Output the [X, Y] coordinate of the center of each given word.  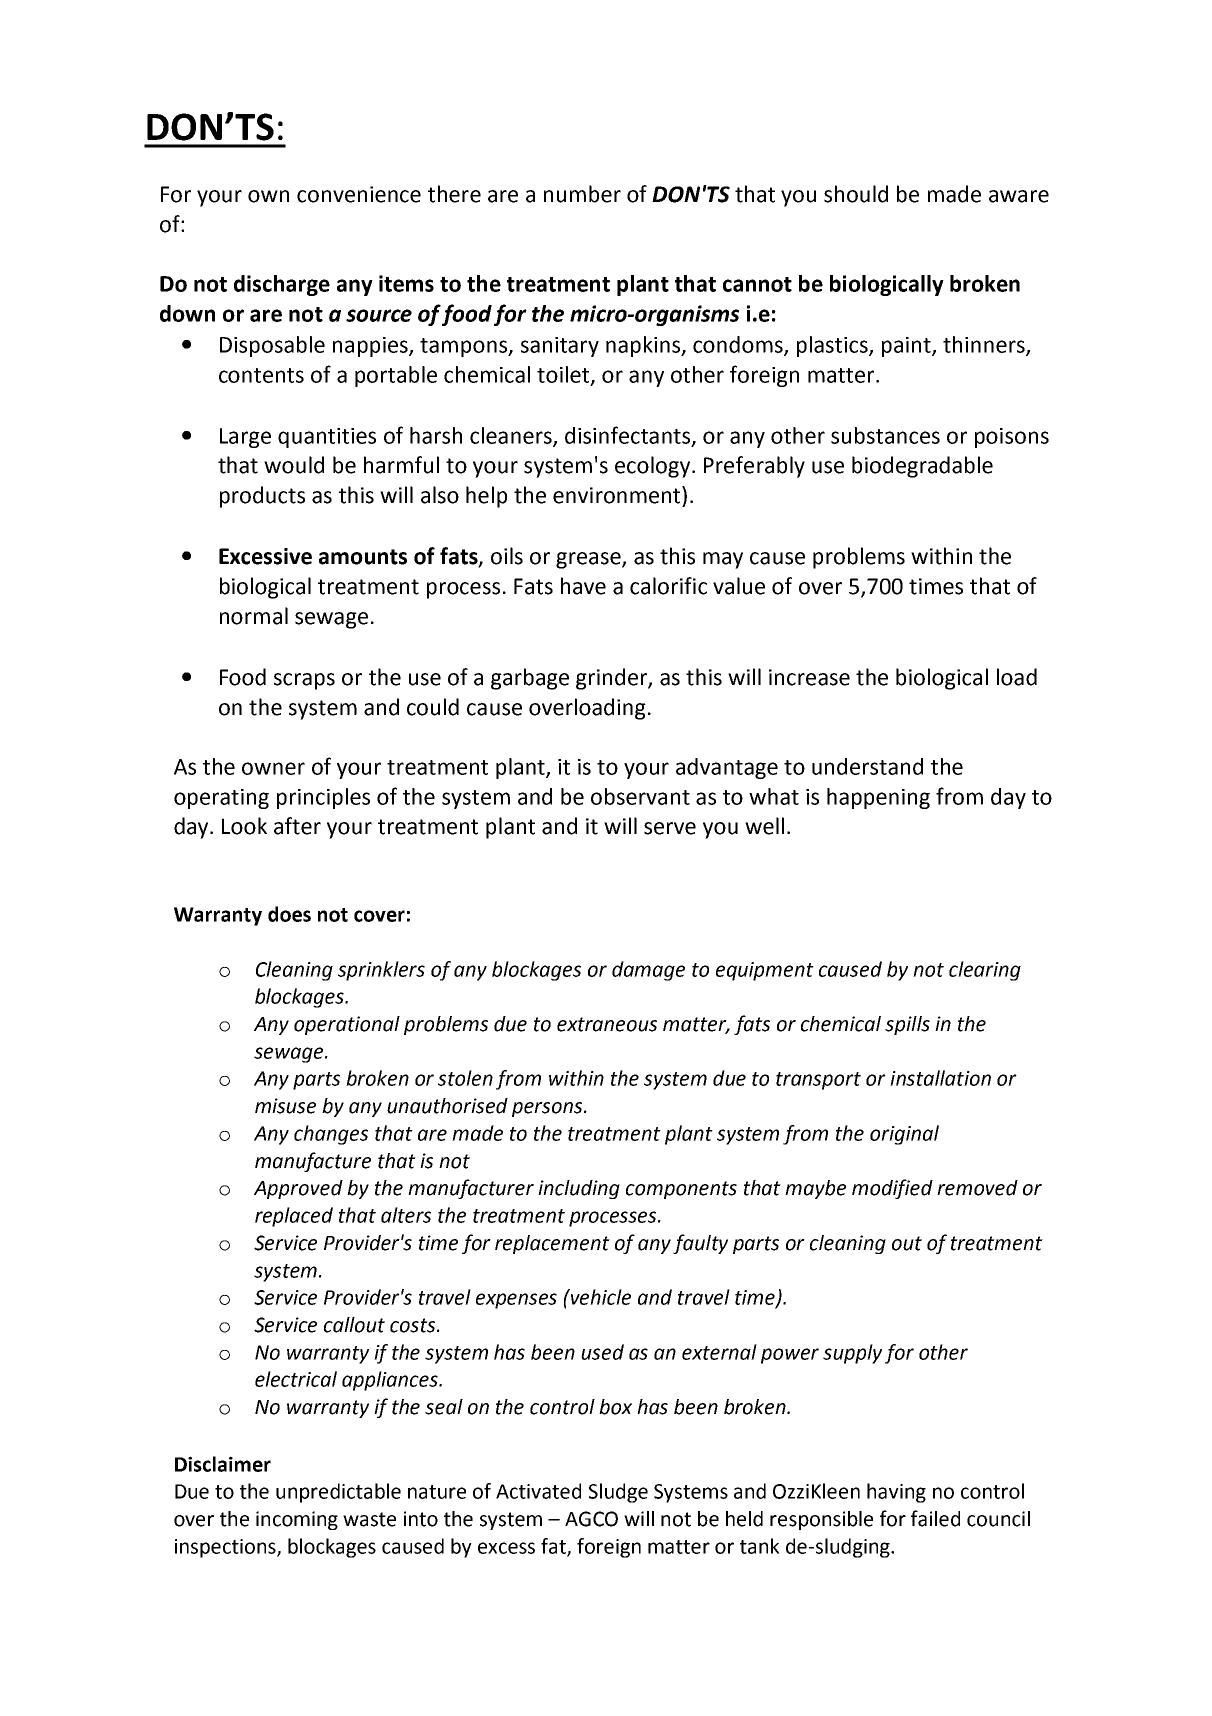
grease [589, 560]
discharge [282, 285]
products [262, 497]
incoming [297, 1520]
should [856, 194]
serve [670, 828]
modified [892, 1189]
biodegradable [922, 467]
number [582, 194]
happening [878, 798]
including [579, 1189]
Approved [298, 1189]
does [289, 914]
